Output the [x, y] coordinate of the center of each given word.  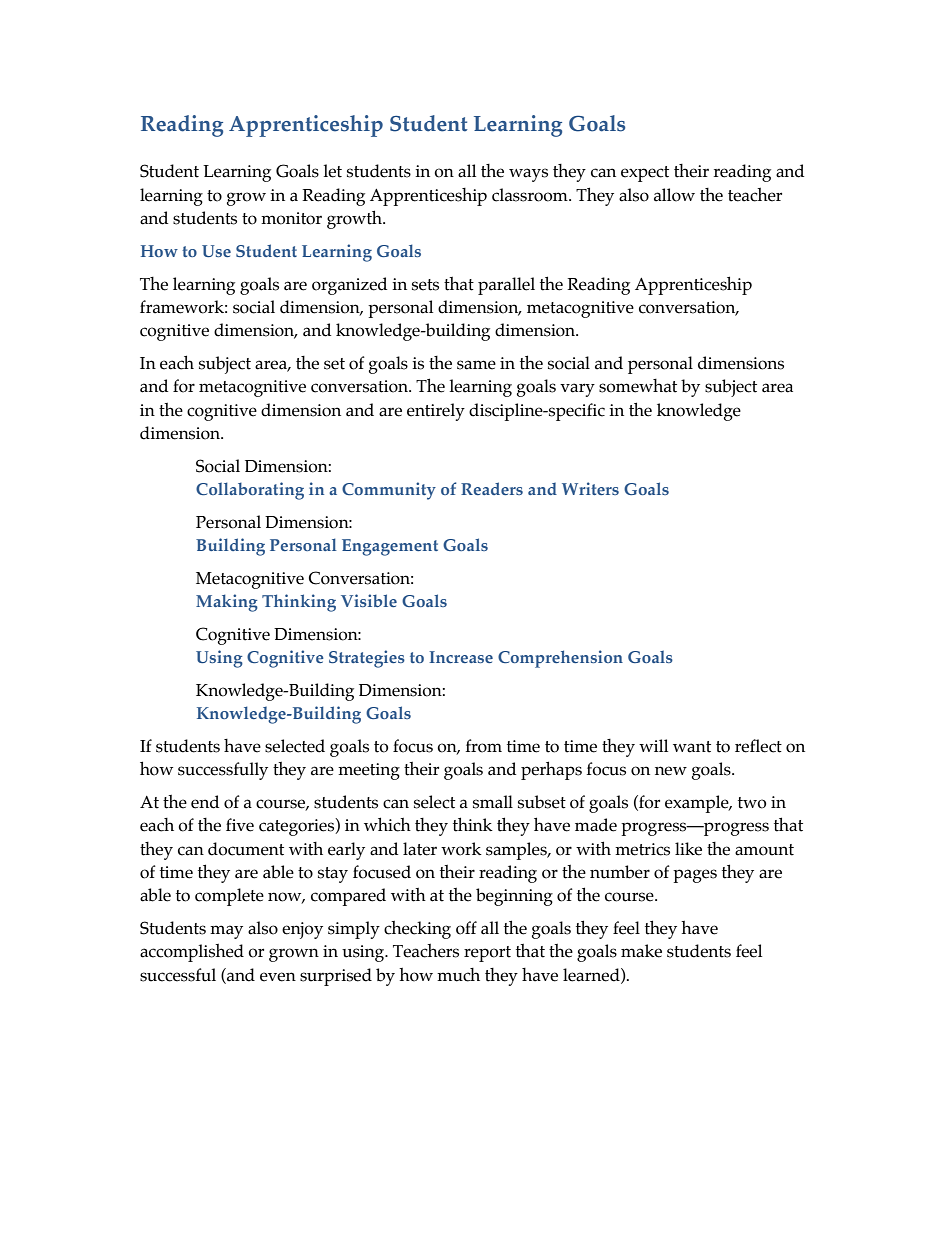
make [641, 951]
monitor [291, 218]
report [487, 954]
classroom [531, 195]
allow [674, 195]
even [278, 977]
